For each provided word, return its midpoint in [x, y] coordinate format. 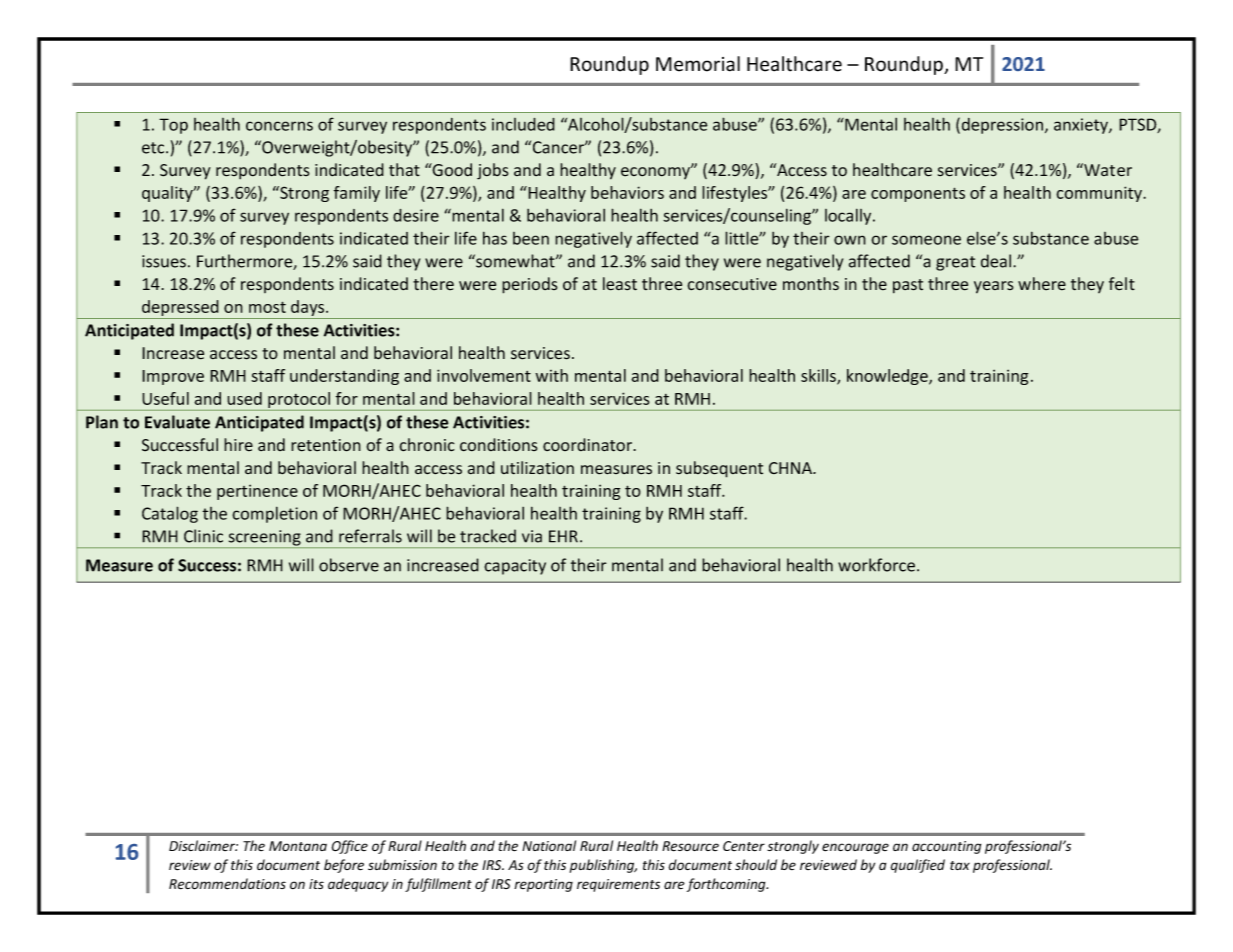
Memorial [698, 64]
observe [349, 565]
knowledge [888, 377]
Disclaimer [203, 845]
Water [1107, 170]
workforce [876, 565]
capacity [515, 567]
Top [173, 126]
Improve [173, 377]
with [551, 375]
